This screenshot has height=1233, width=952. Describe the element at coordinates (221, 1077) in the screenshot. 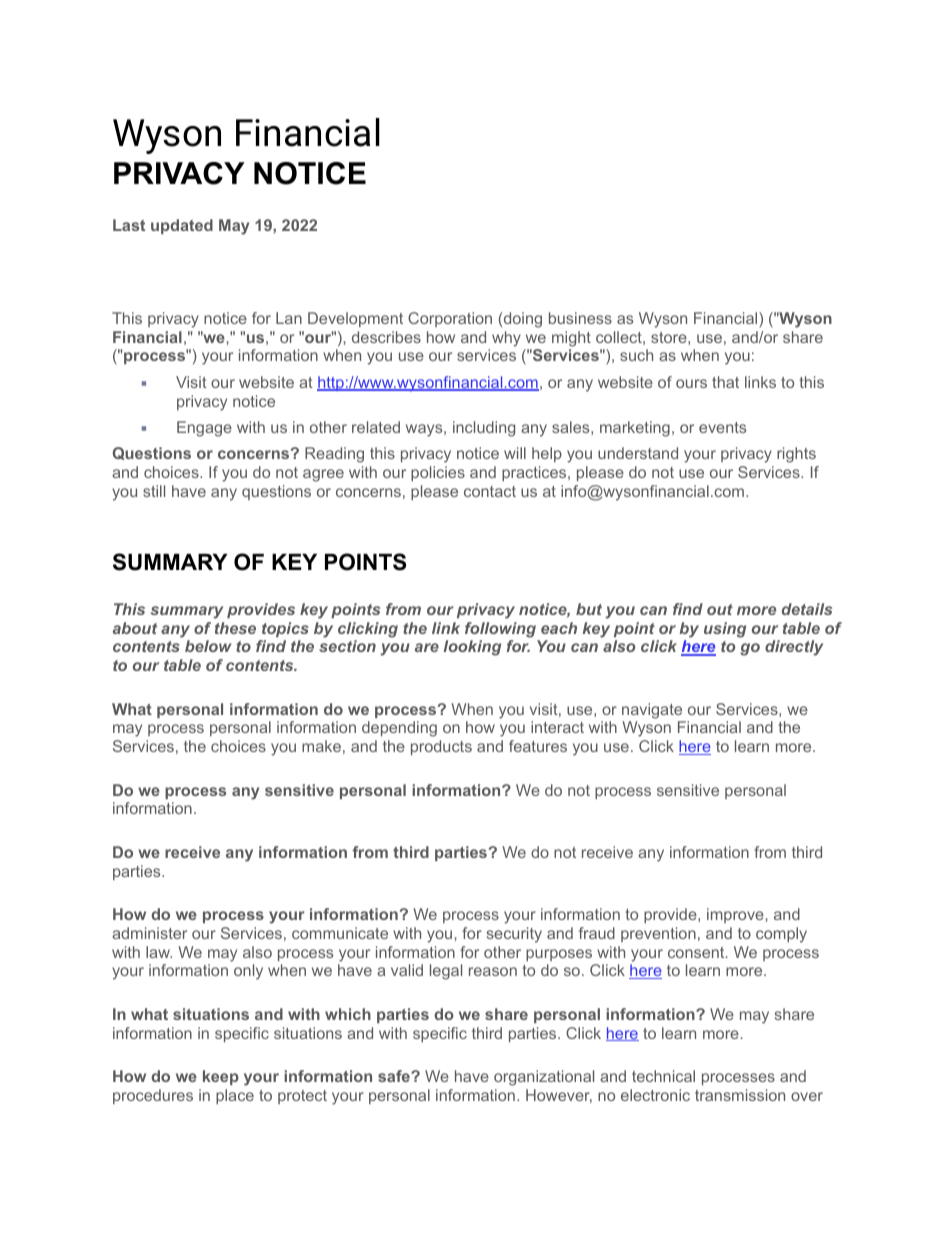

I see `keep` at that location.
